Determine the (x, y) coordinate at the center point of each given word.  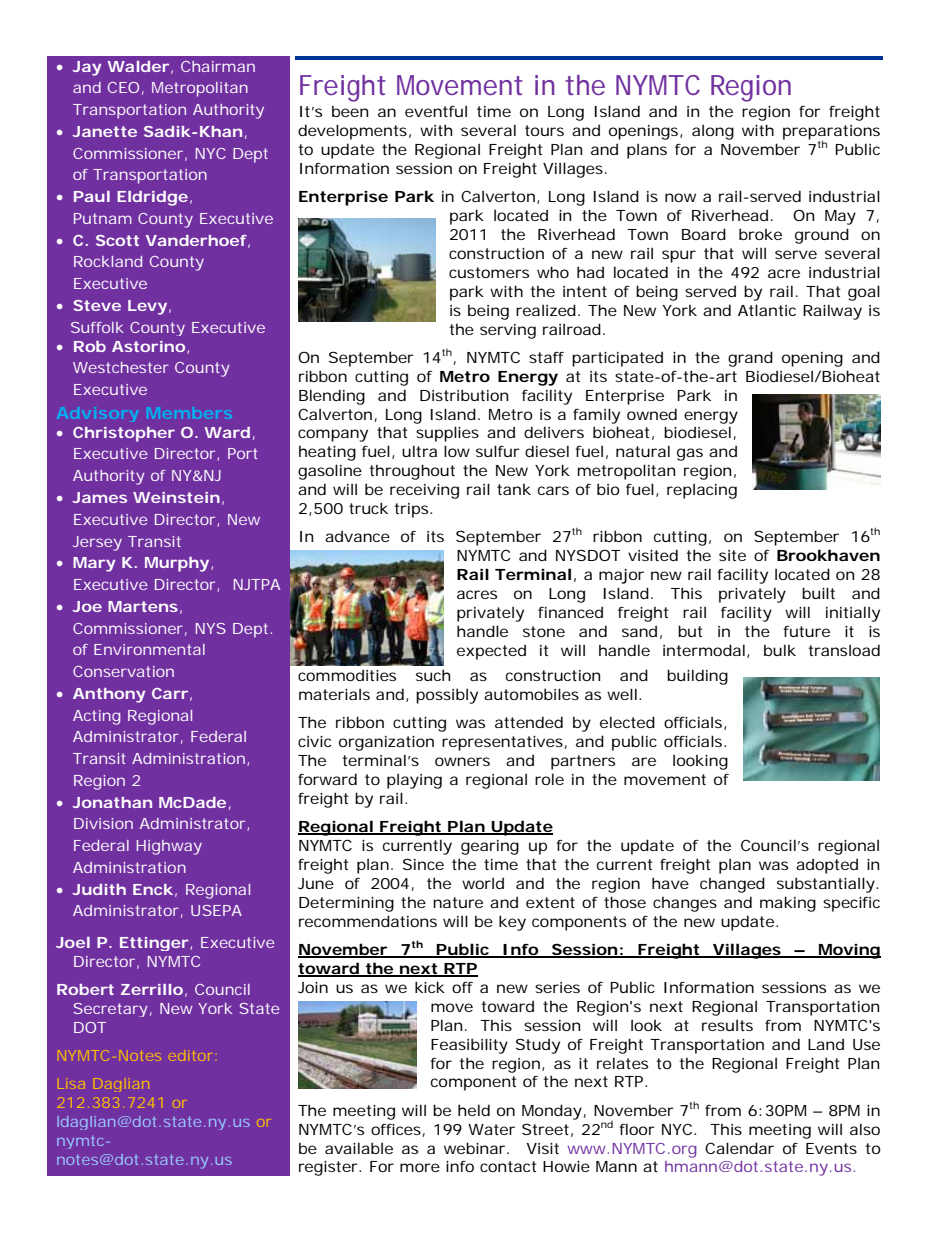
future (806, 631)
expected (491, 652)
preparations (831, 133)
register (329, 1168)
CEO (123, 87)
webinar (476, 1148)
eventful (436, 111)
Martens (143, 606)
